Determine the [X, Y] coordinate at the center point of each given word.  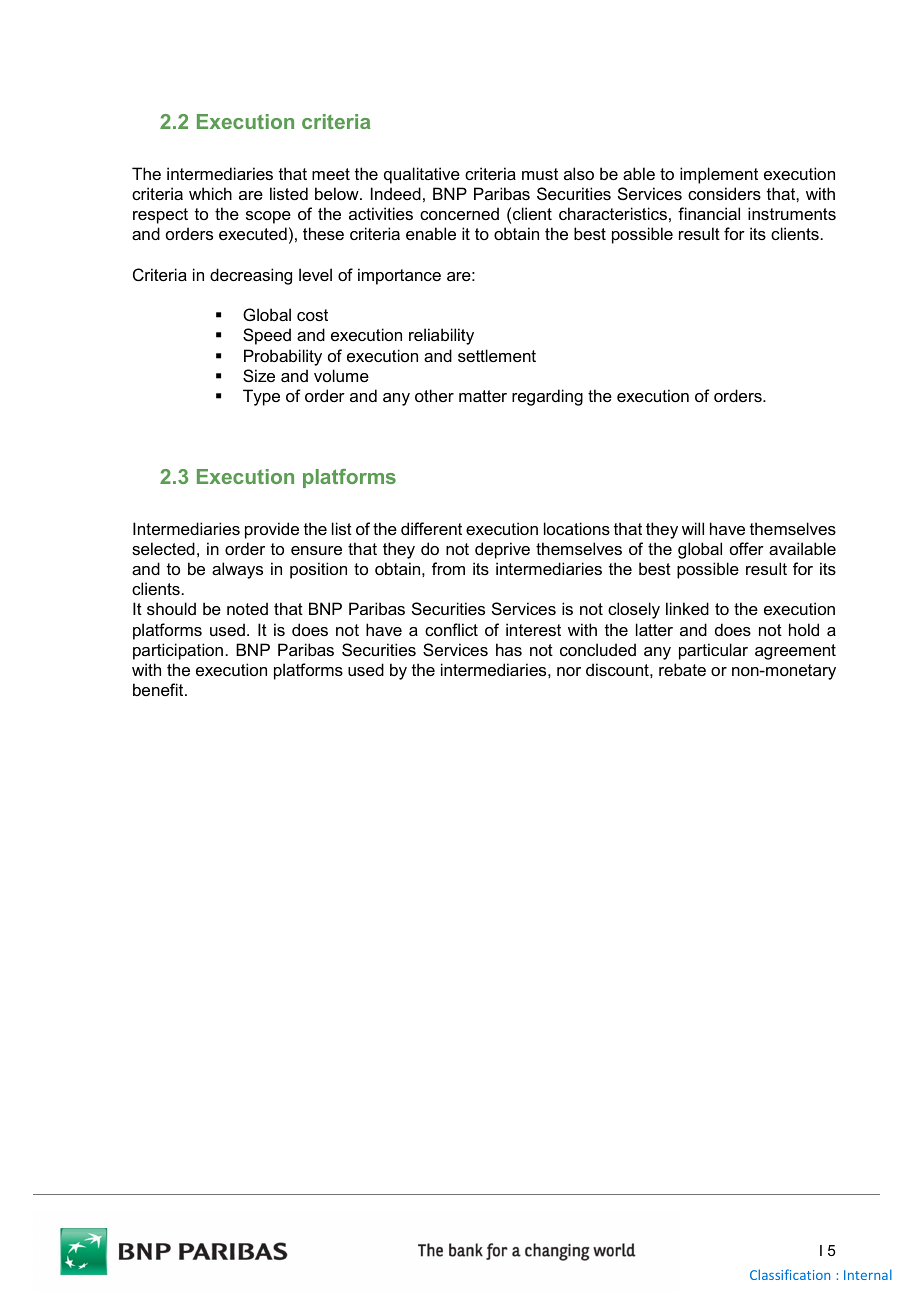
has [509, 649]
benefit [159, 689]
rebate [682, 669]
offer [747, 548]
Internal [868, 1274]
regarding [547, 397]
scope [268, 217]
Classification [790, 1274]
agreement [795, 652]
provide [272, 530]
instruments [792, 213]
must [540, 174]
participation [178, 651]
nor [569, 671]
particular [713, 651]
